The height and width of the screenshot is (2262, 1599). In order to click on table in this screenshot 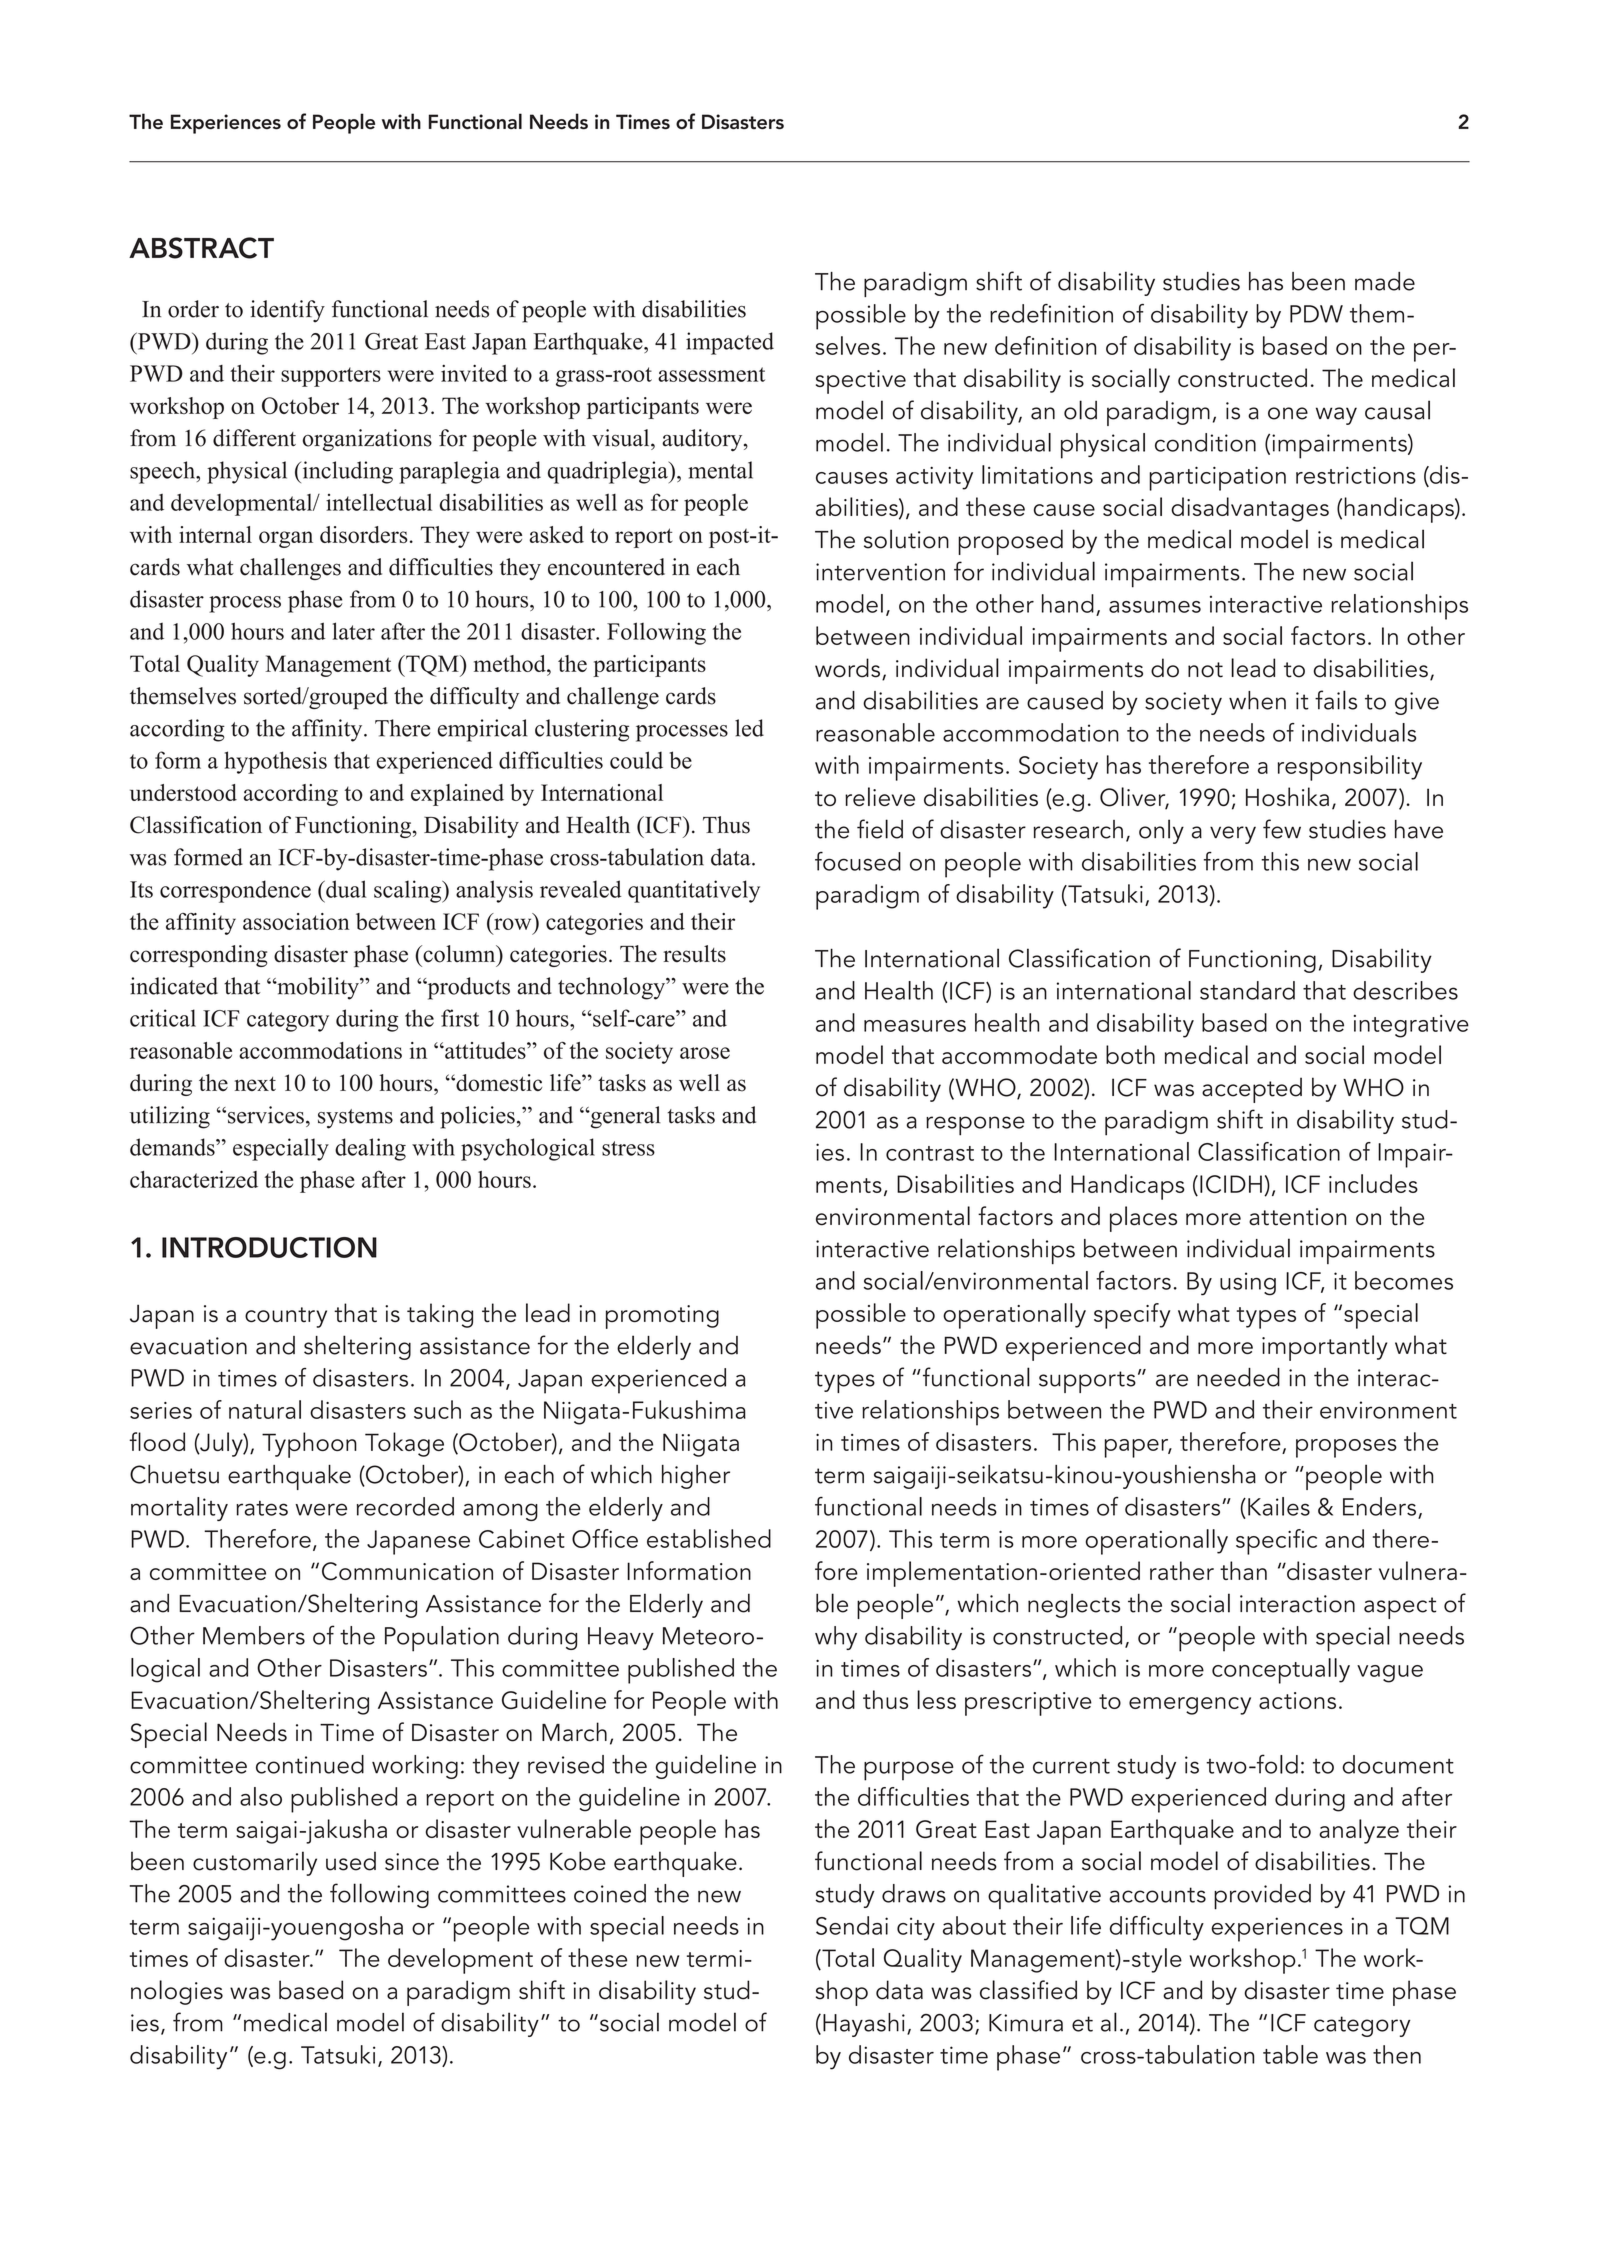, I will do `click(1290, 2054)`.
